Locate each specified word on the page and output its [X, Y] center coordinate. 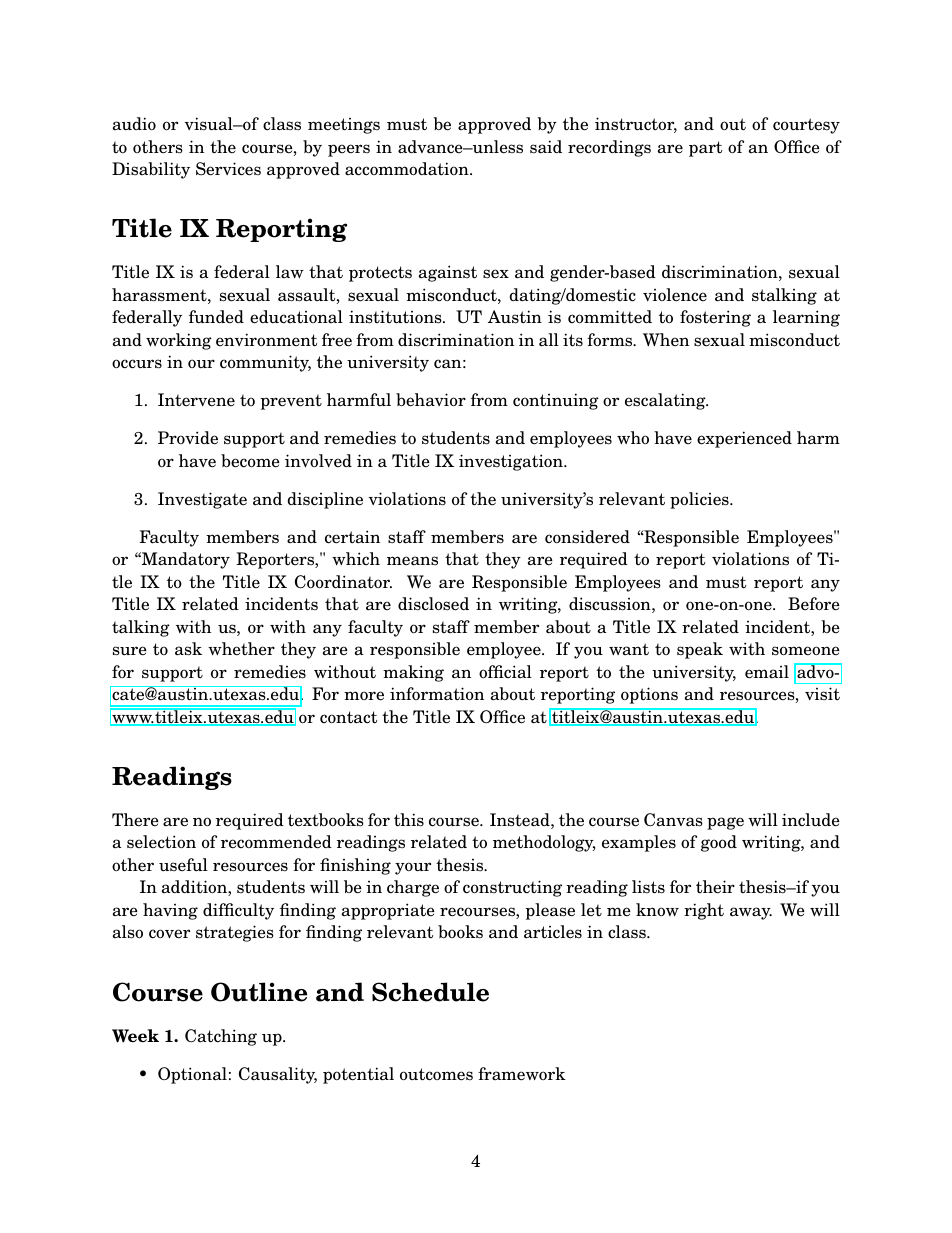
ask [188, 649]
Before [814, 604]
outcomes [436, 1074]
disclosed [433, 604]
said [546, 147]
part [705, 149]
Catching [221, 1037]
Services [228, 169]
